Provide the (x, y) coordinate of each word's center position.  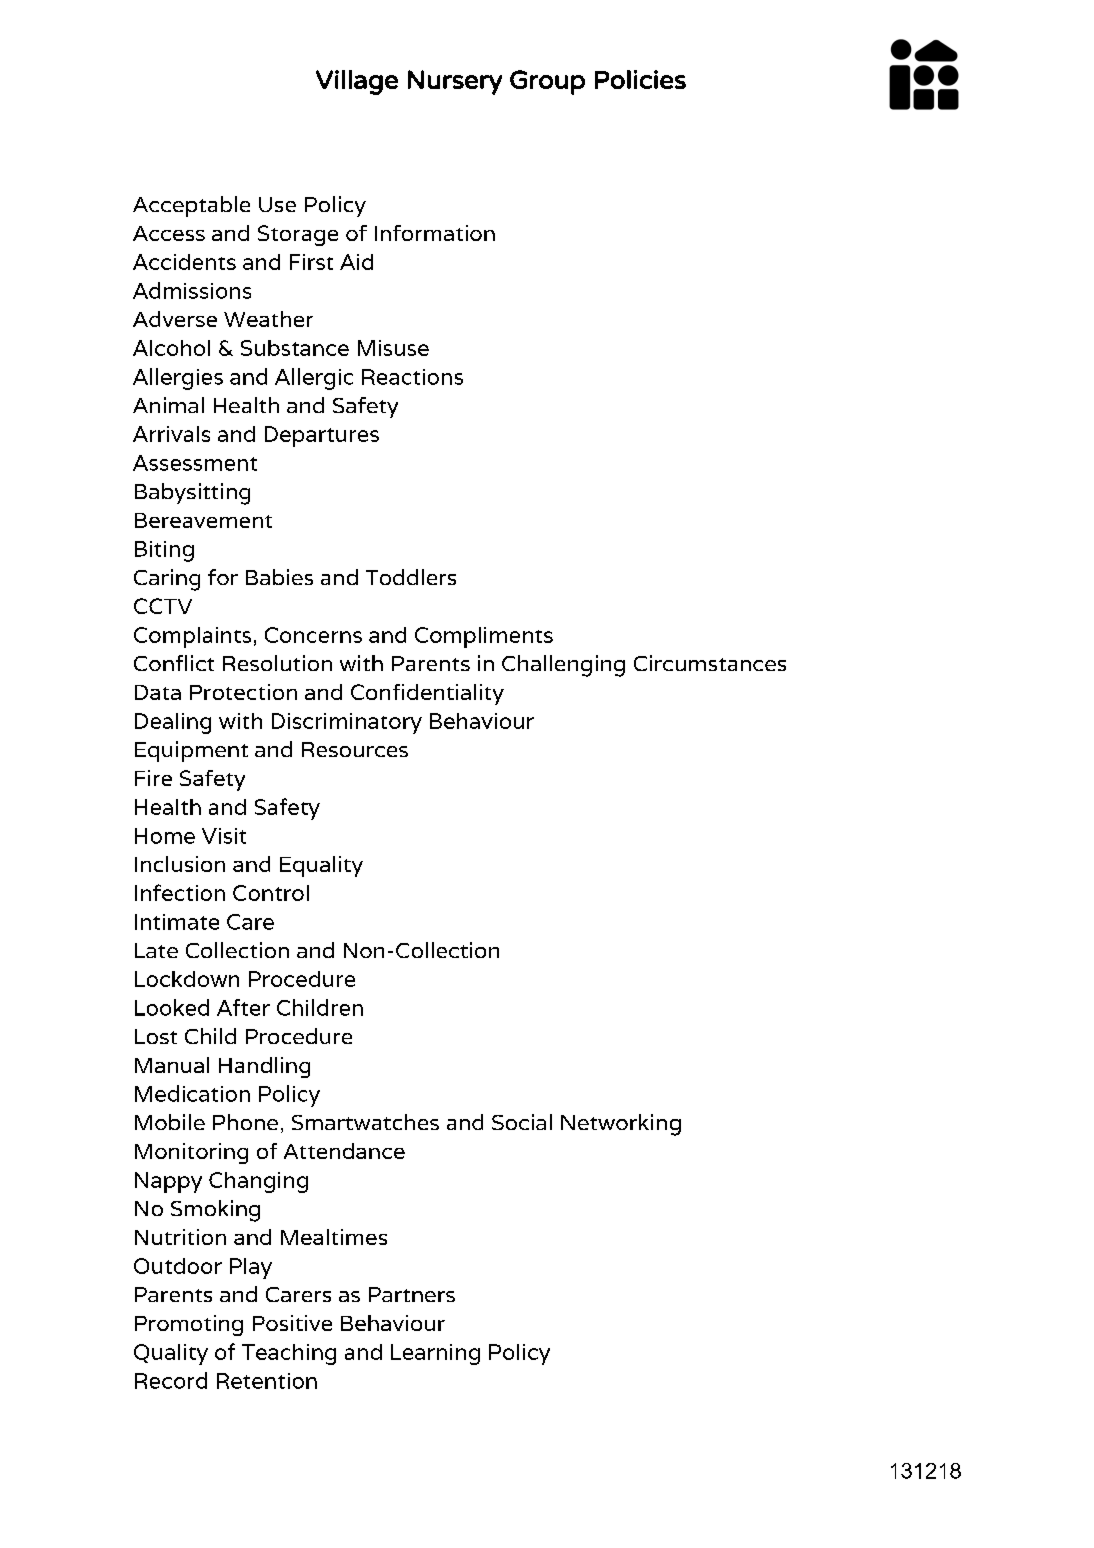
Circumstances (710, 663)
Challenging (563, 666)
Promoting (189, 1325)
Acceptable (191, 206)
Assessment (195, 463)
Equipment (191, 751)
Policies (640, 79)
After (243, 1007)
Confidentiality (427, 694)
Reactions (412, 377)
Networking (621, 1125)
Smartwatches (365, 1122)
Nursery (455, 82)
